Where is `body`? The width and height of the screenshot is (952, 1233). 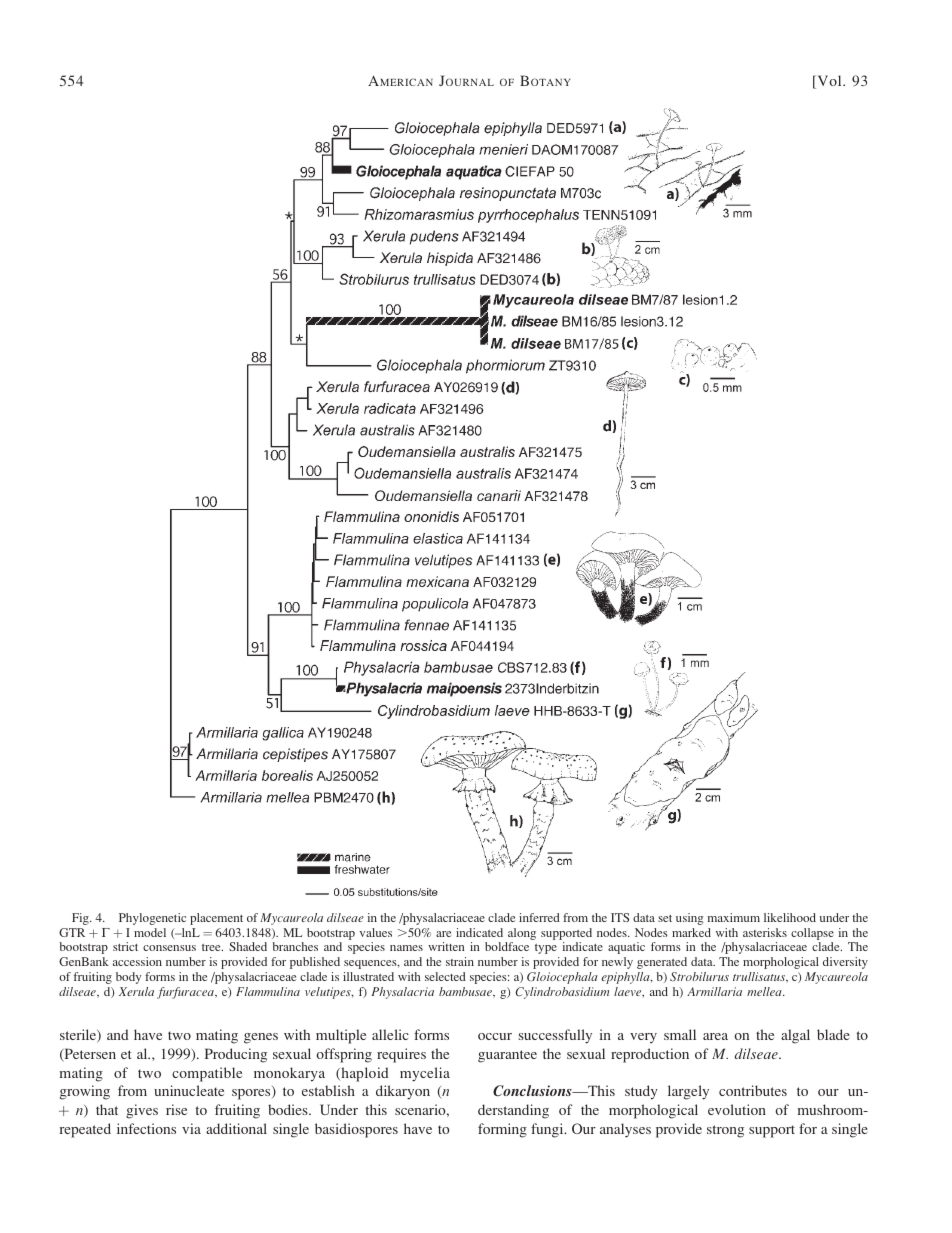 body is located at coordinates (128, 978).
